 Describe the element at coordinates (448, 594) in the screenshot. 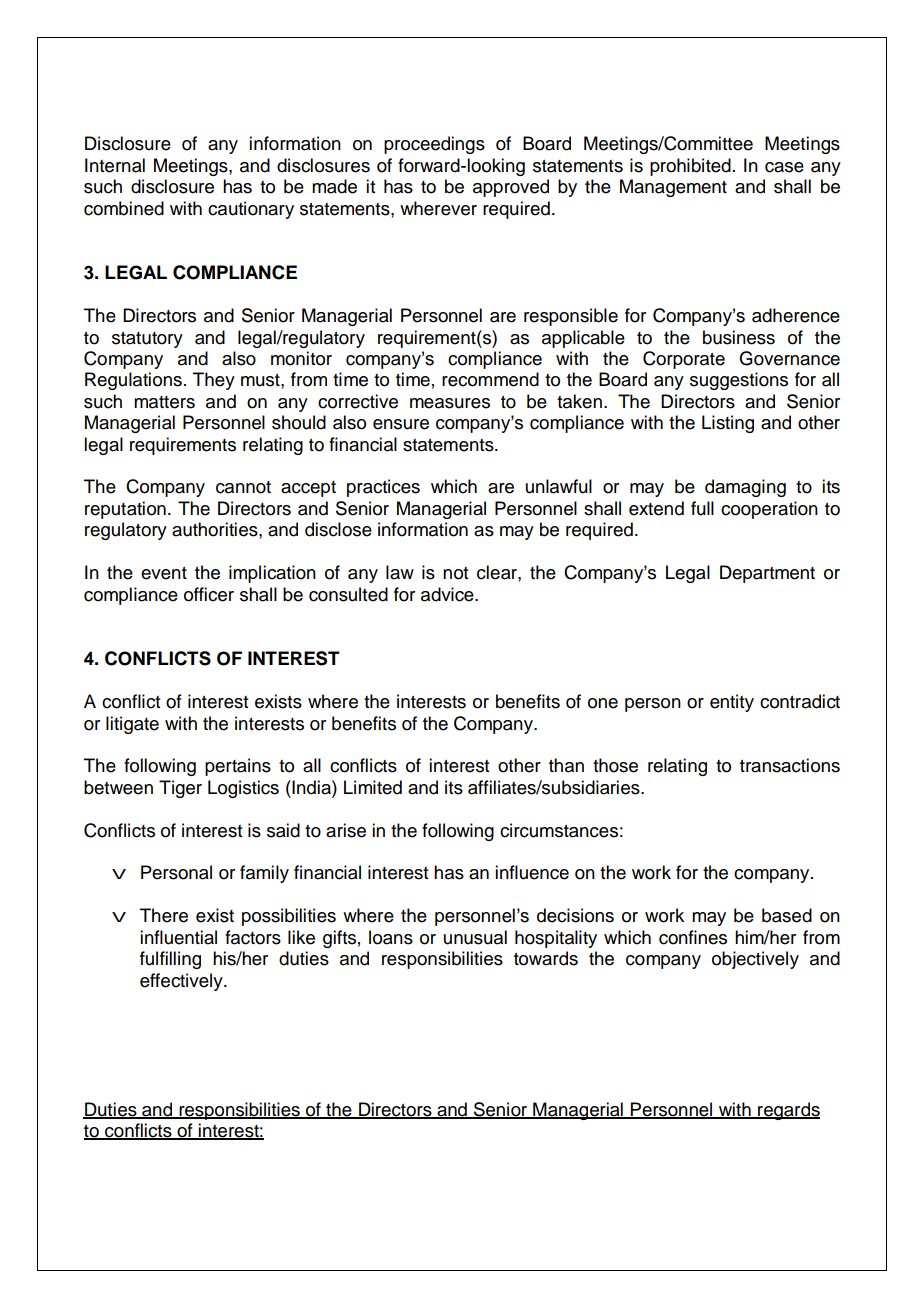

I see `advice` at that location.
